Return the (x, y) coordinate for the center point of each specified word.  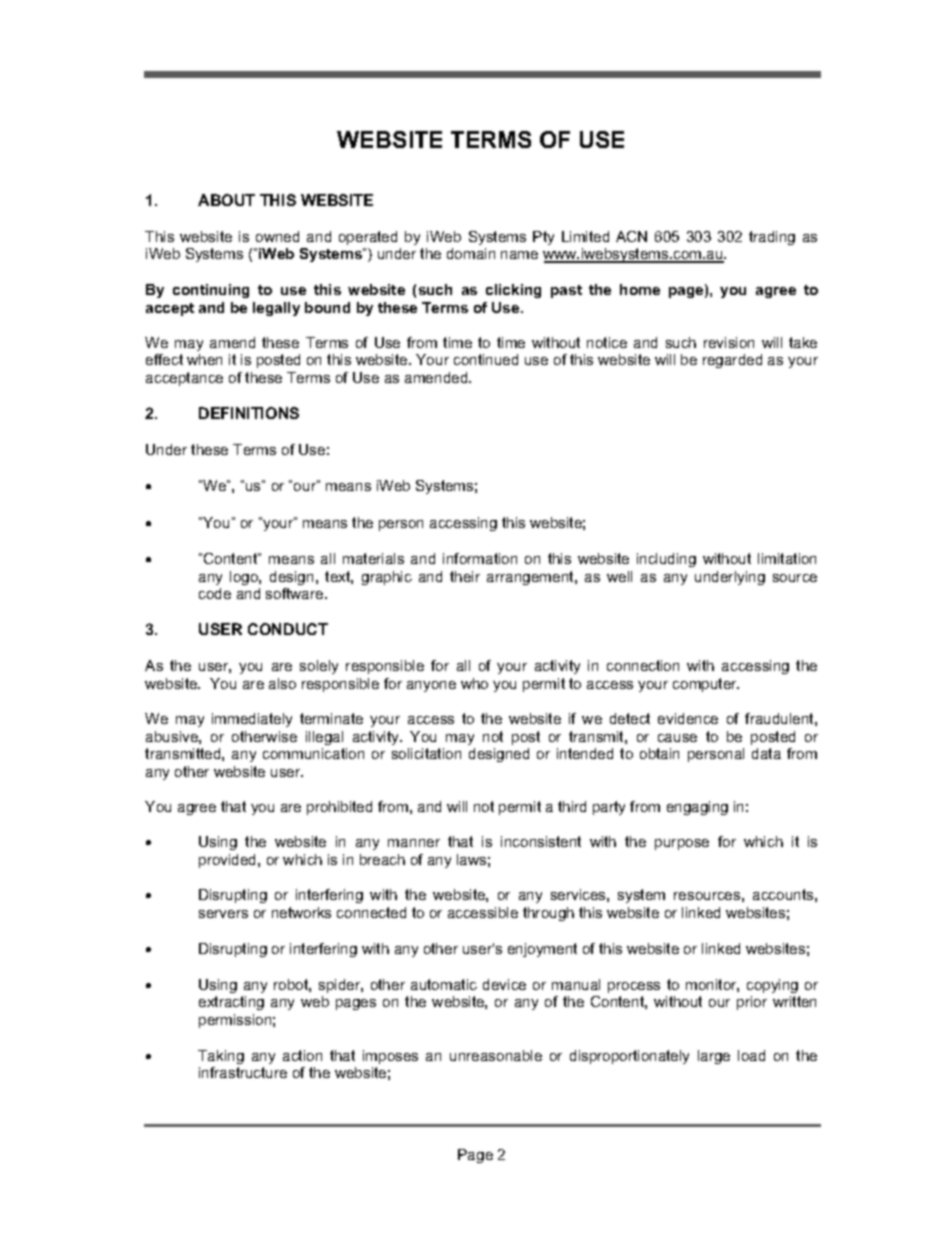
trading (772, 238)
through (548, 914)
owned (277, 236)
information (480, 558)
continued (486, 359)
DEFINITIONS (249, 413)
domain (471, 253)
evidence (688, 718)
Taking (221, 1057)
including (666, 560)
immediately (252, 720)
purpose (682, 844)
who (474, 683)
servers (223, 914)
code (215, 593)
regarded (732, 361)
